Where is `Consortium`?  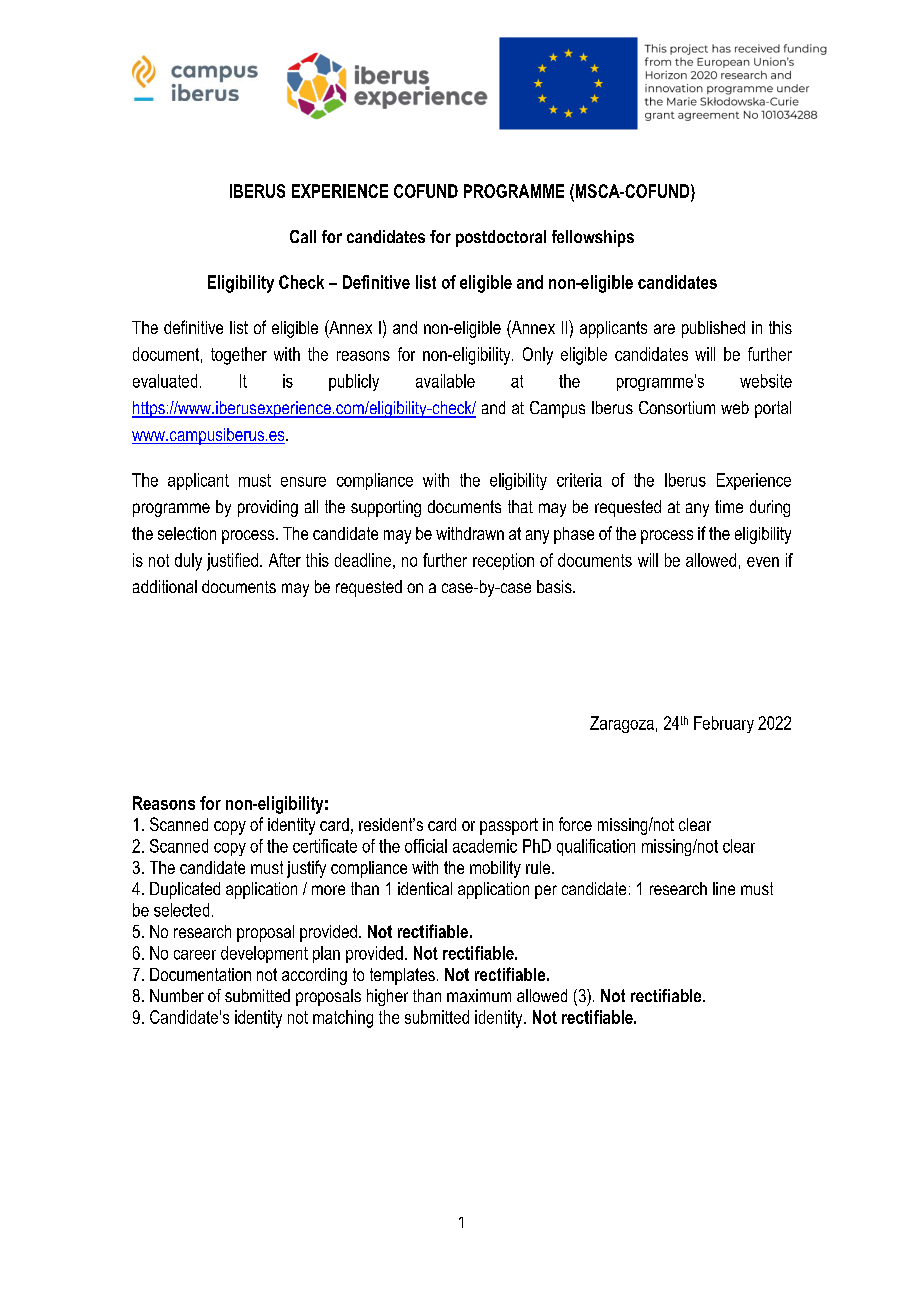
Consortium is located at coordinates (677, 407).
